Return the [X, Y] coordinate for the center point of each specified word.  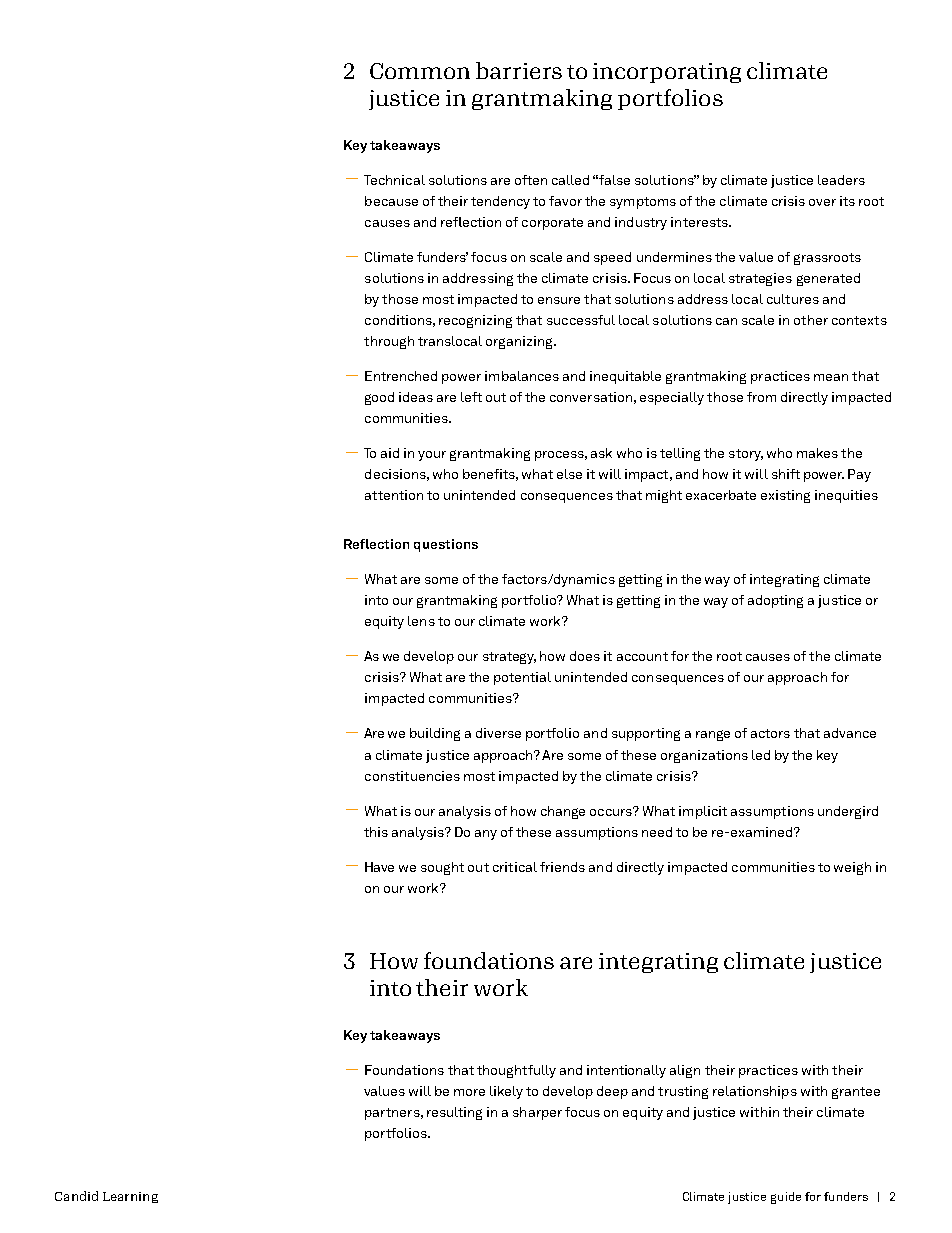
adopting [775, 601]
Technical [394, 180]
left [471, 397]
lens [421, 621]
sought [442, 868]
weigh [852, 868]
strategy [509, 658]
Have [379, 867]
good [379, 398]
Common [420, 71]
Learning [130, 1197]
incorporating [667, 73]
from [761, 397]
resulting [454, 1113]
